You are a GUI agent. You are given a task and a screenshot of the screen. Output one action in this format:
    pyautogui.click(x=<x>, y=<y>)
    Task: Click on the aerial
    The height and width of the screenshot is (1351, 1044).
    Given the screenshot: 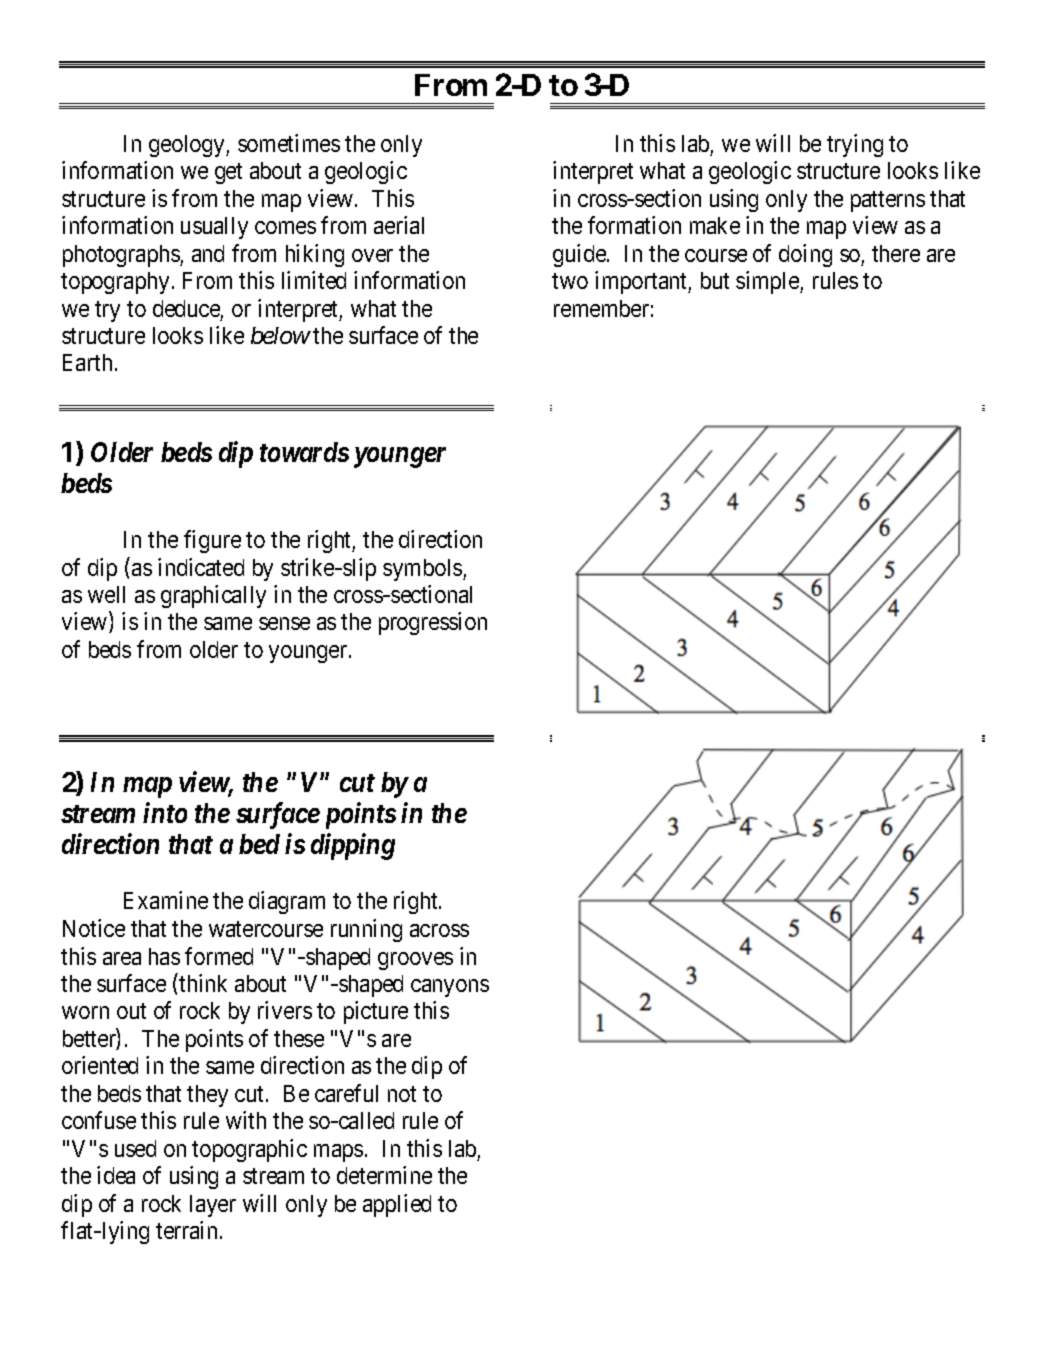 What is the action you would take?
    pyautogui.click(x=399, y=225)
